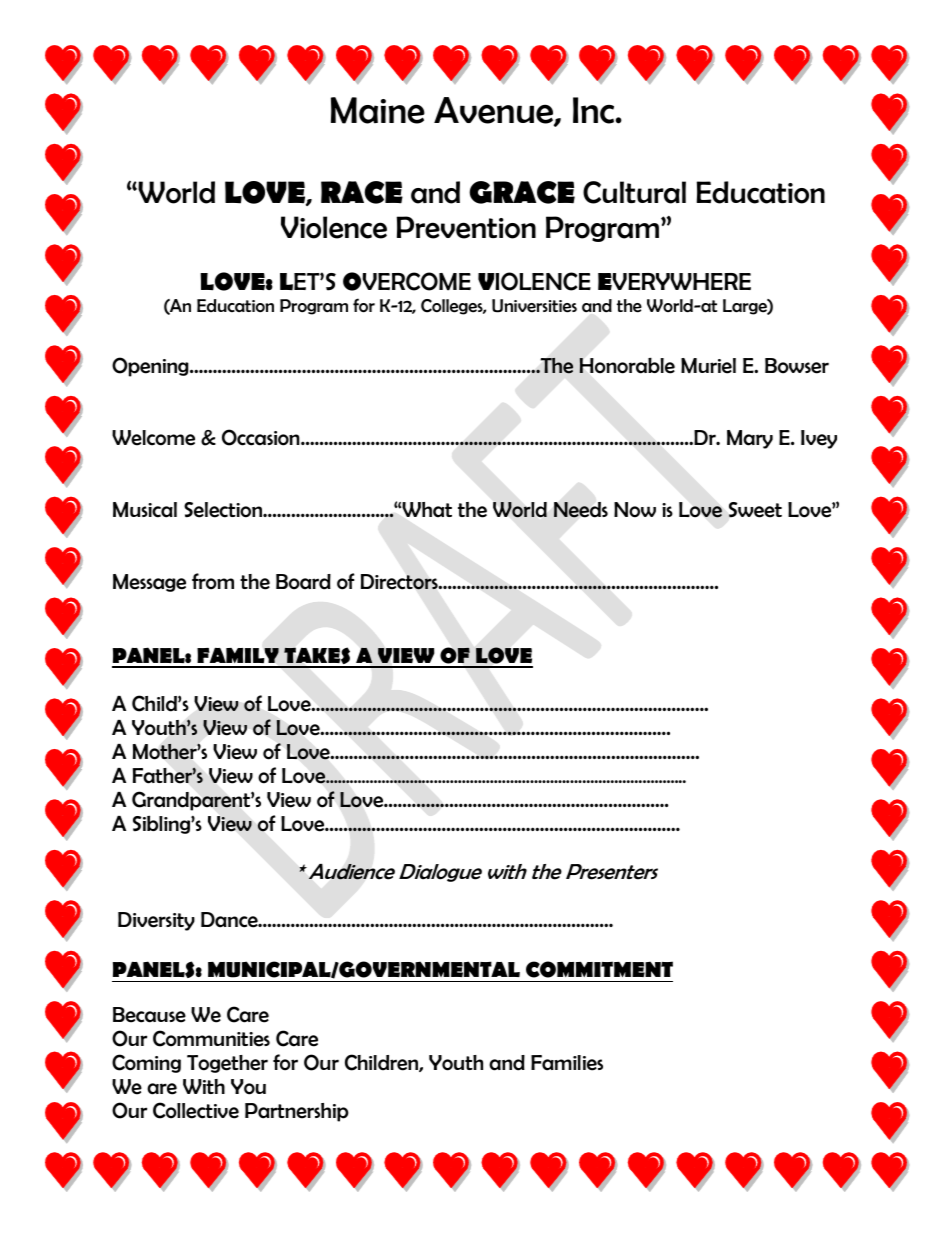  Describe the element at coordinates (466, 227) in the document. I see `Prevention` at that location.
